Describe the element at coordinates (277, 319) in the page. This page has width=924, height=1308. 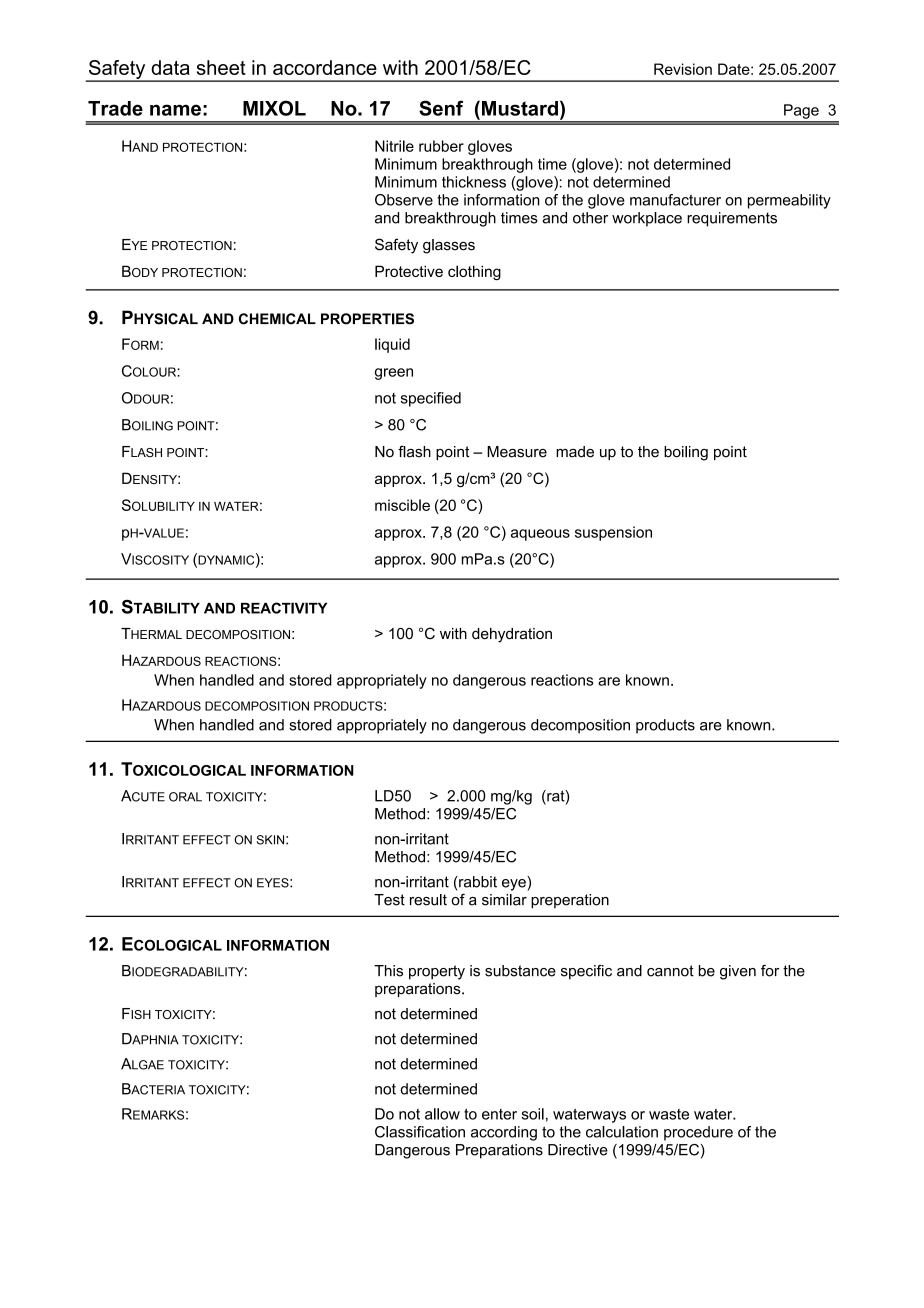
I see `CHEMICAL` at that location.
